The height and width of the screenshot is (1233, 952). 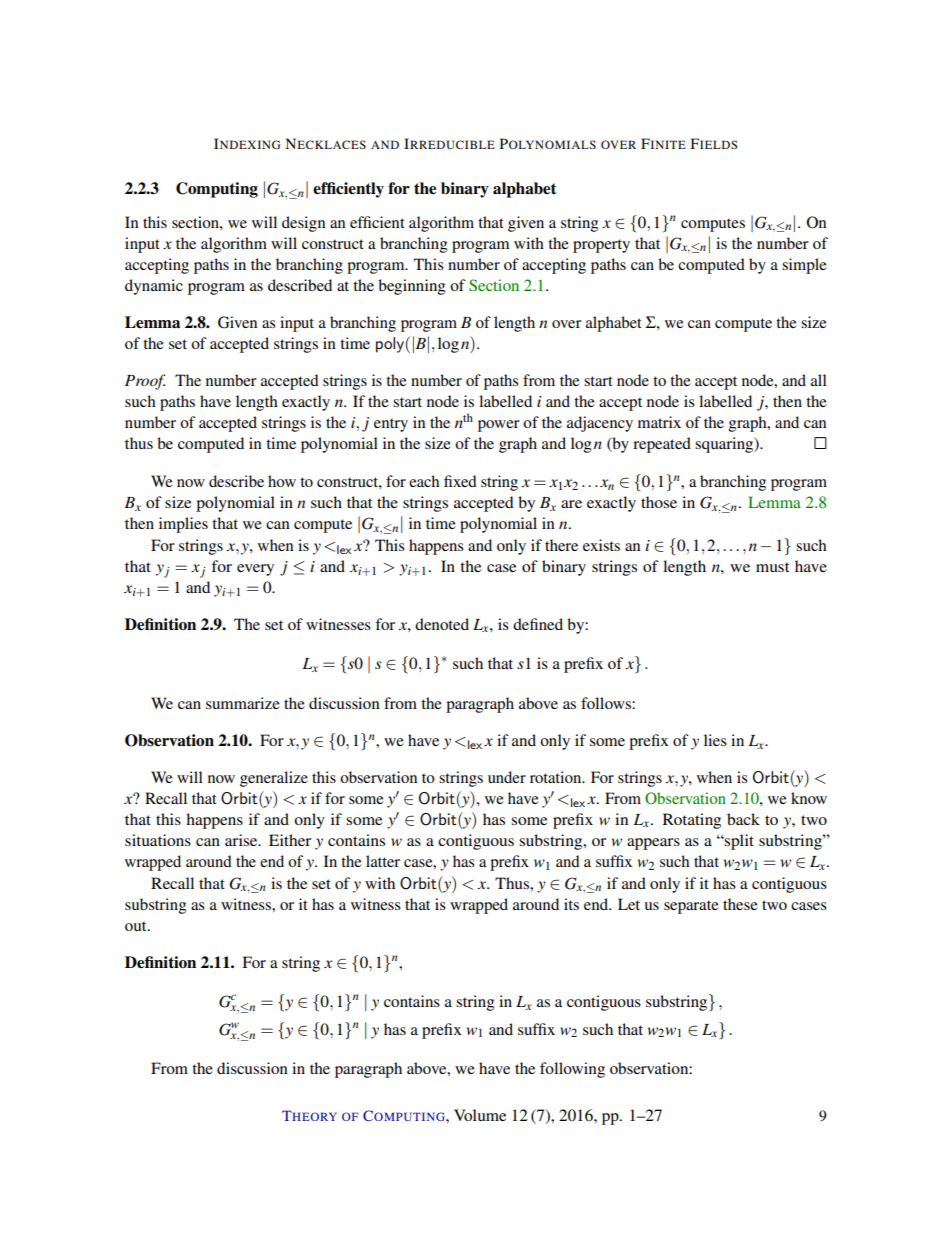 I want to click on beginning, so click(x=412, y=287).
